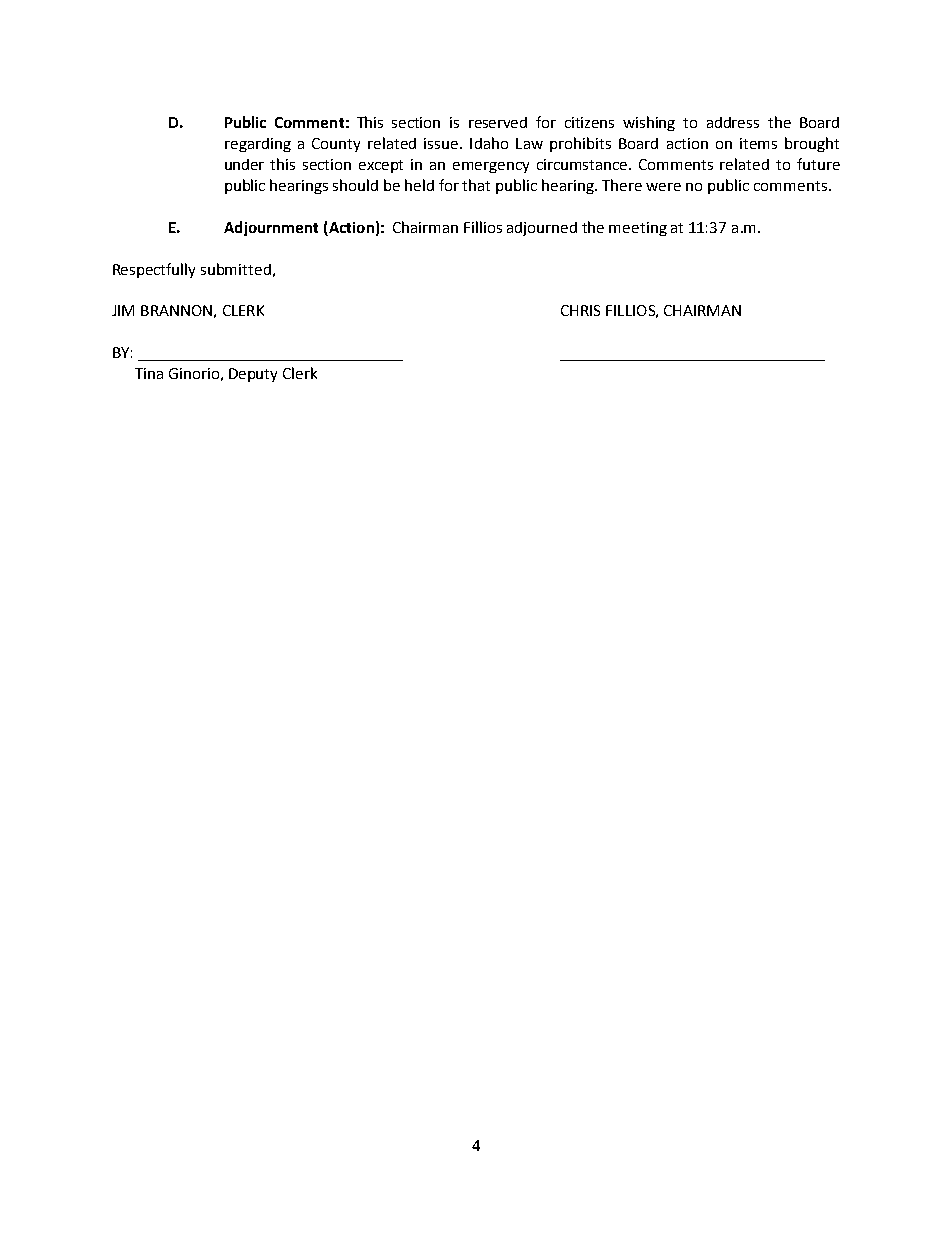 Image resolution: width=952 pixels, height=1233 pixels. I want to click on address, so click(733, 122).
